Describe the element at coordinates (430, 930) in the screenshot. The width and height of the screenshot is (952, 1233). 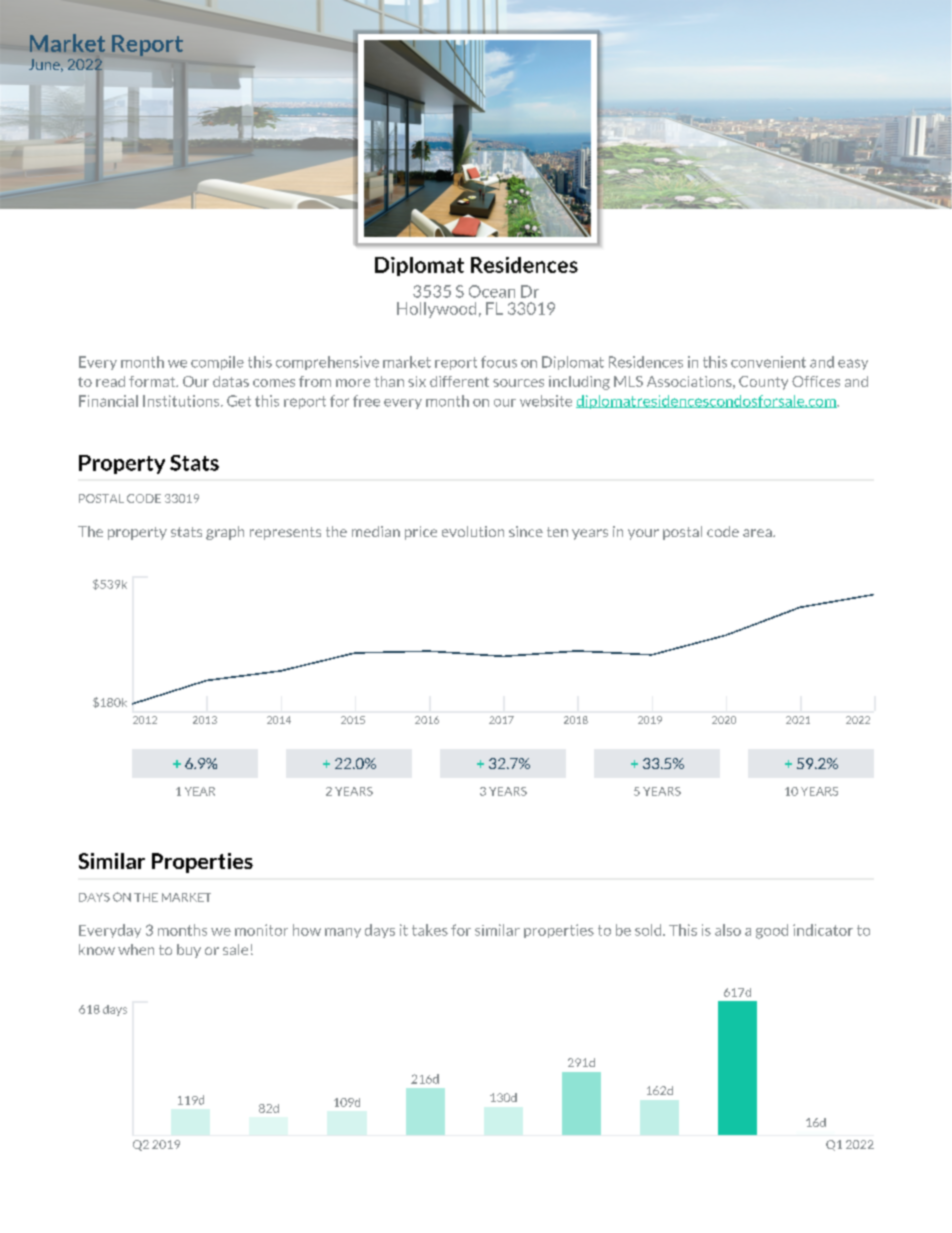
I see `takes` at that location.
